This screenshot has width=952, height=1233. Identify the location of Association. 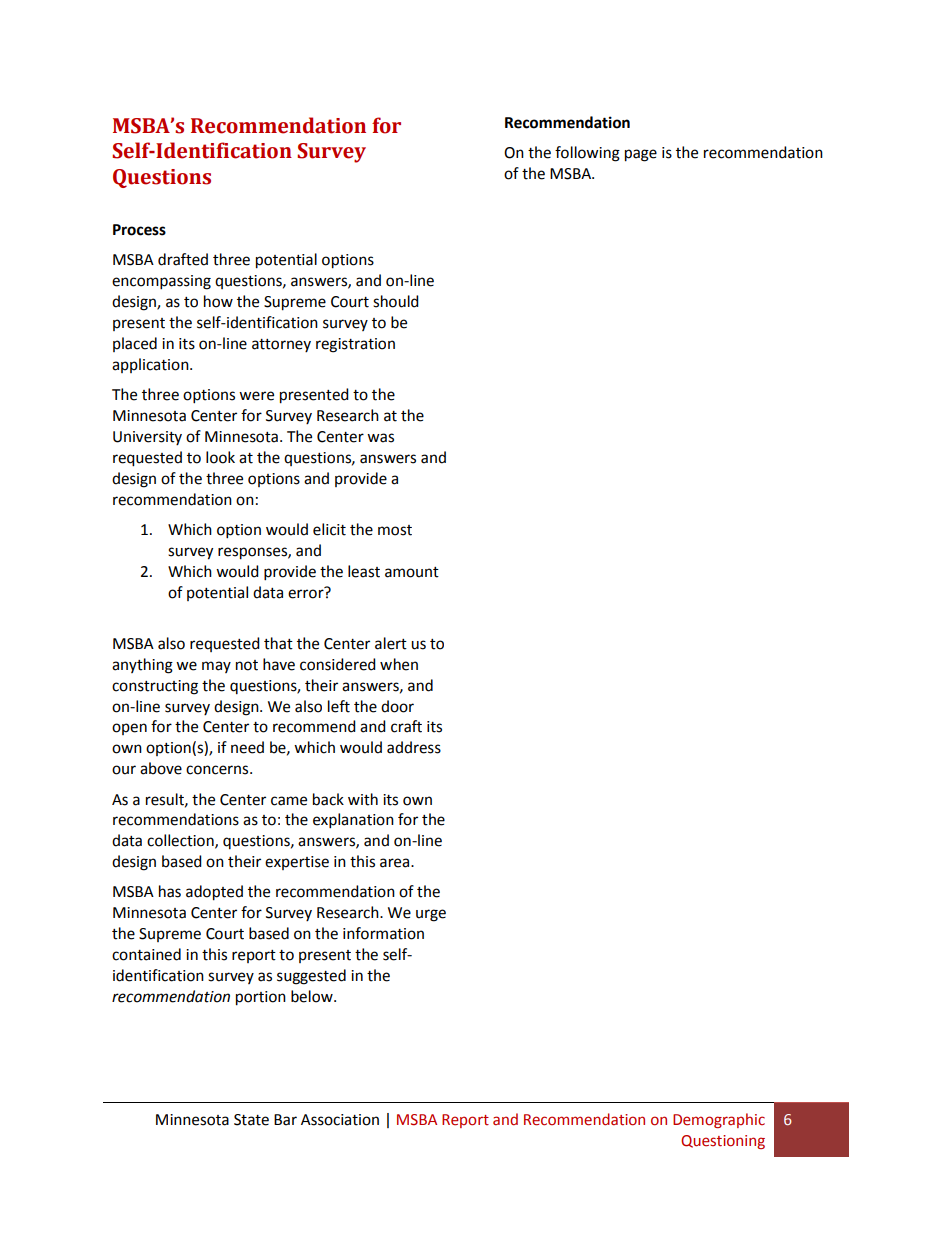
(340, 1120).
